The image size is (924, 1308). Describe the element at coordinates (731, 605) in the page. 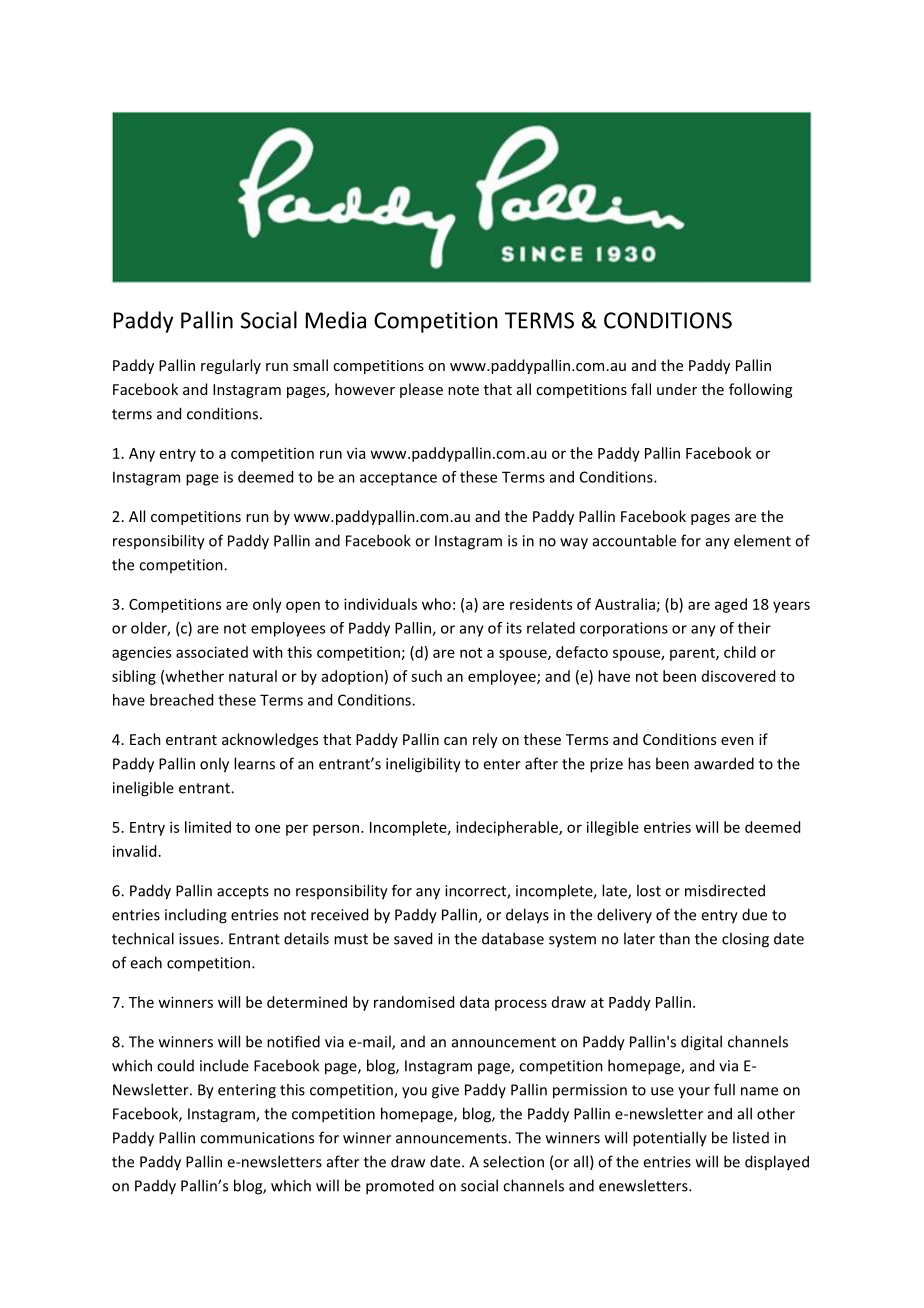

I see `aged` at that location.
